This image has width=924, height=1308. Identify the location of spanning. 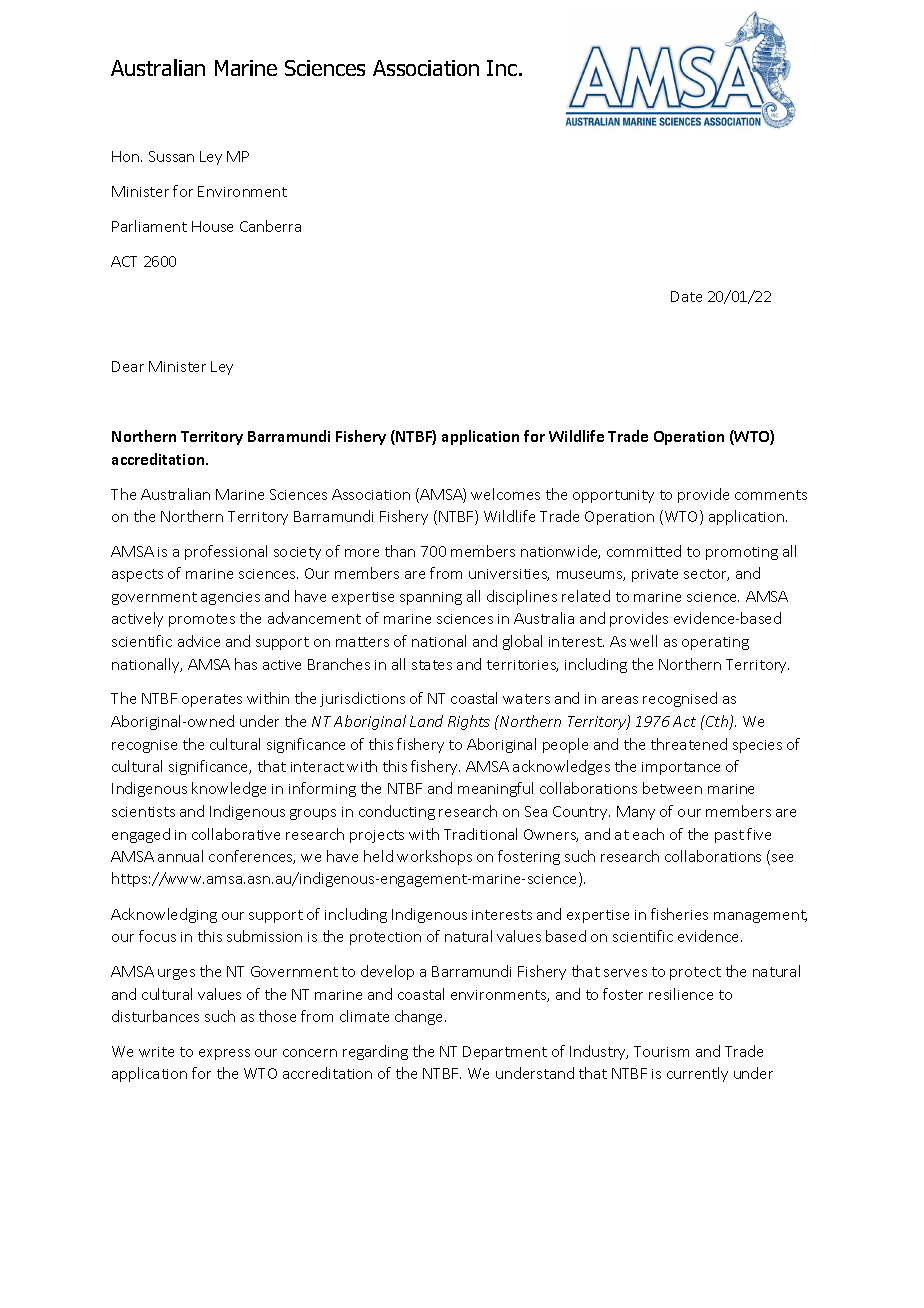
(431, 598).
